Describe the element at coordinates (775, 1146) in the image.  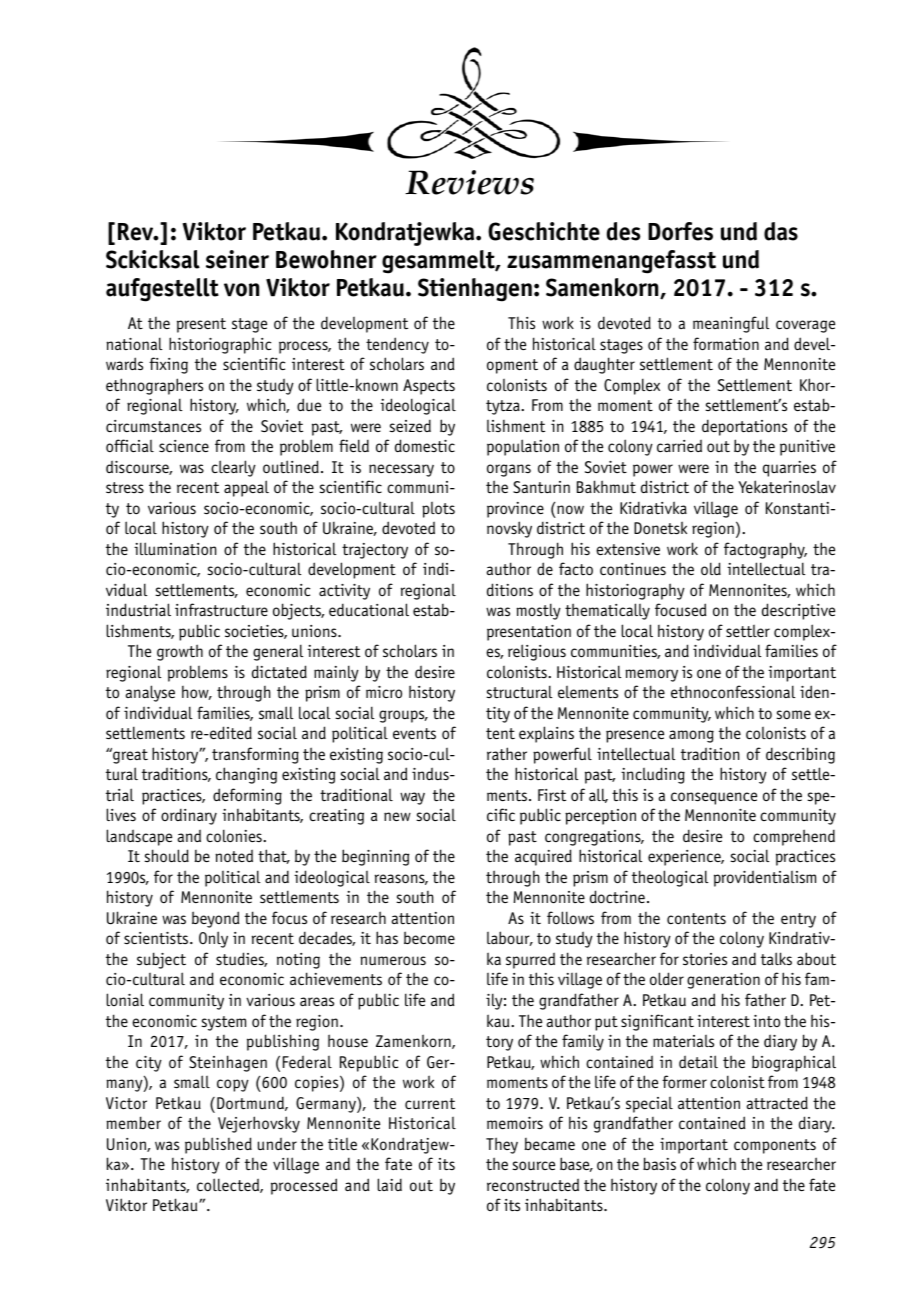
I see `components` at that location.
